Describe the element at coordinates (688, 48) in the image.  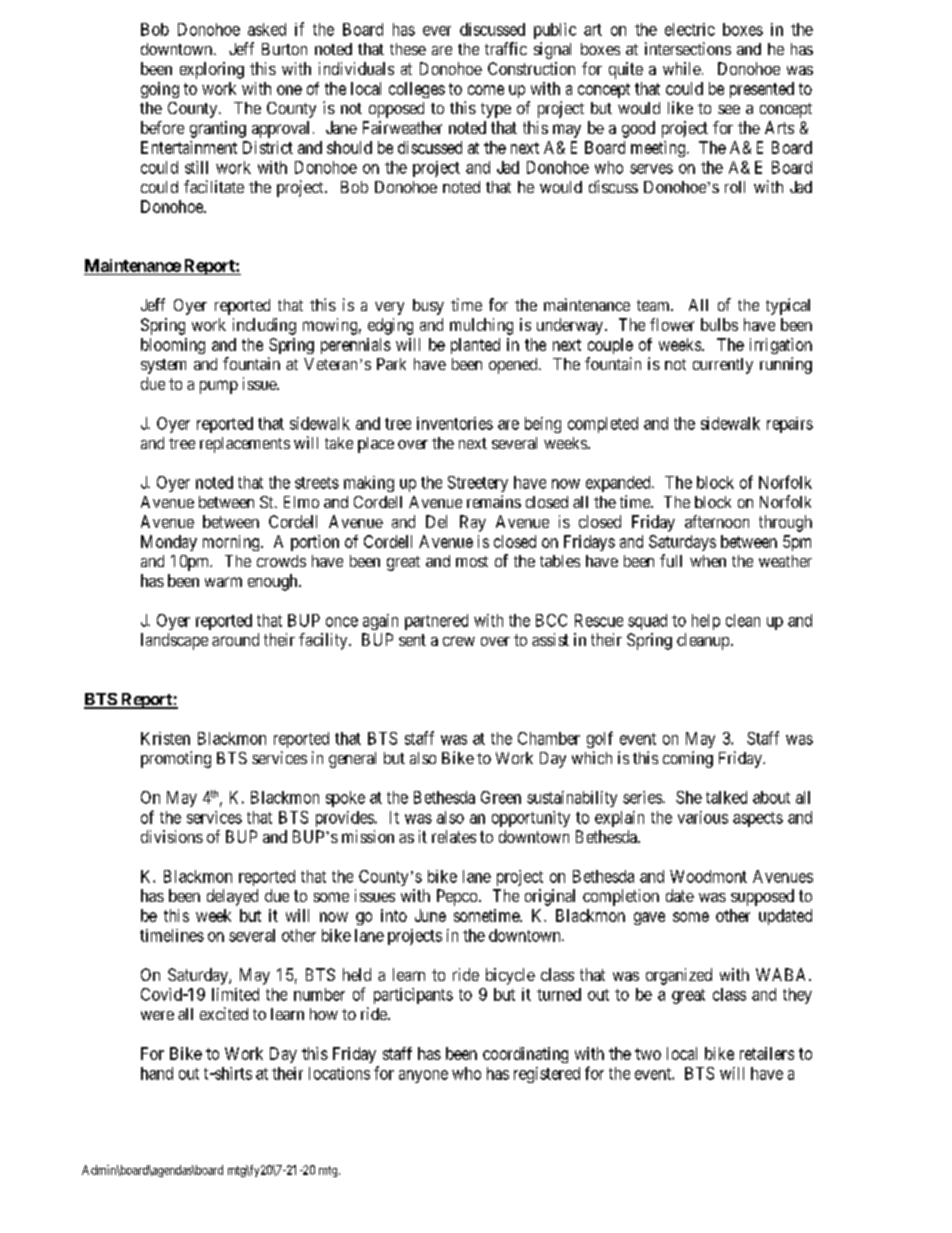
I see `intersections` at that location.
